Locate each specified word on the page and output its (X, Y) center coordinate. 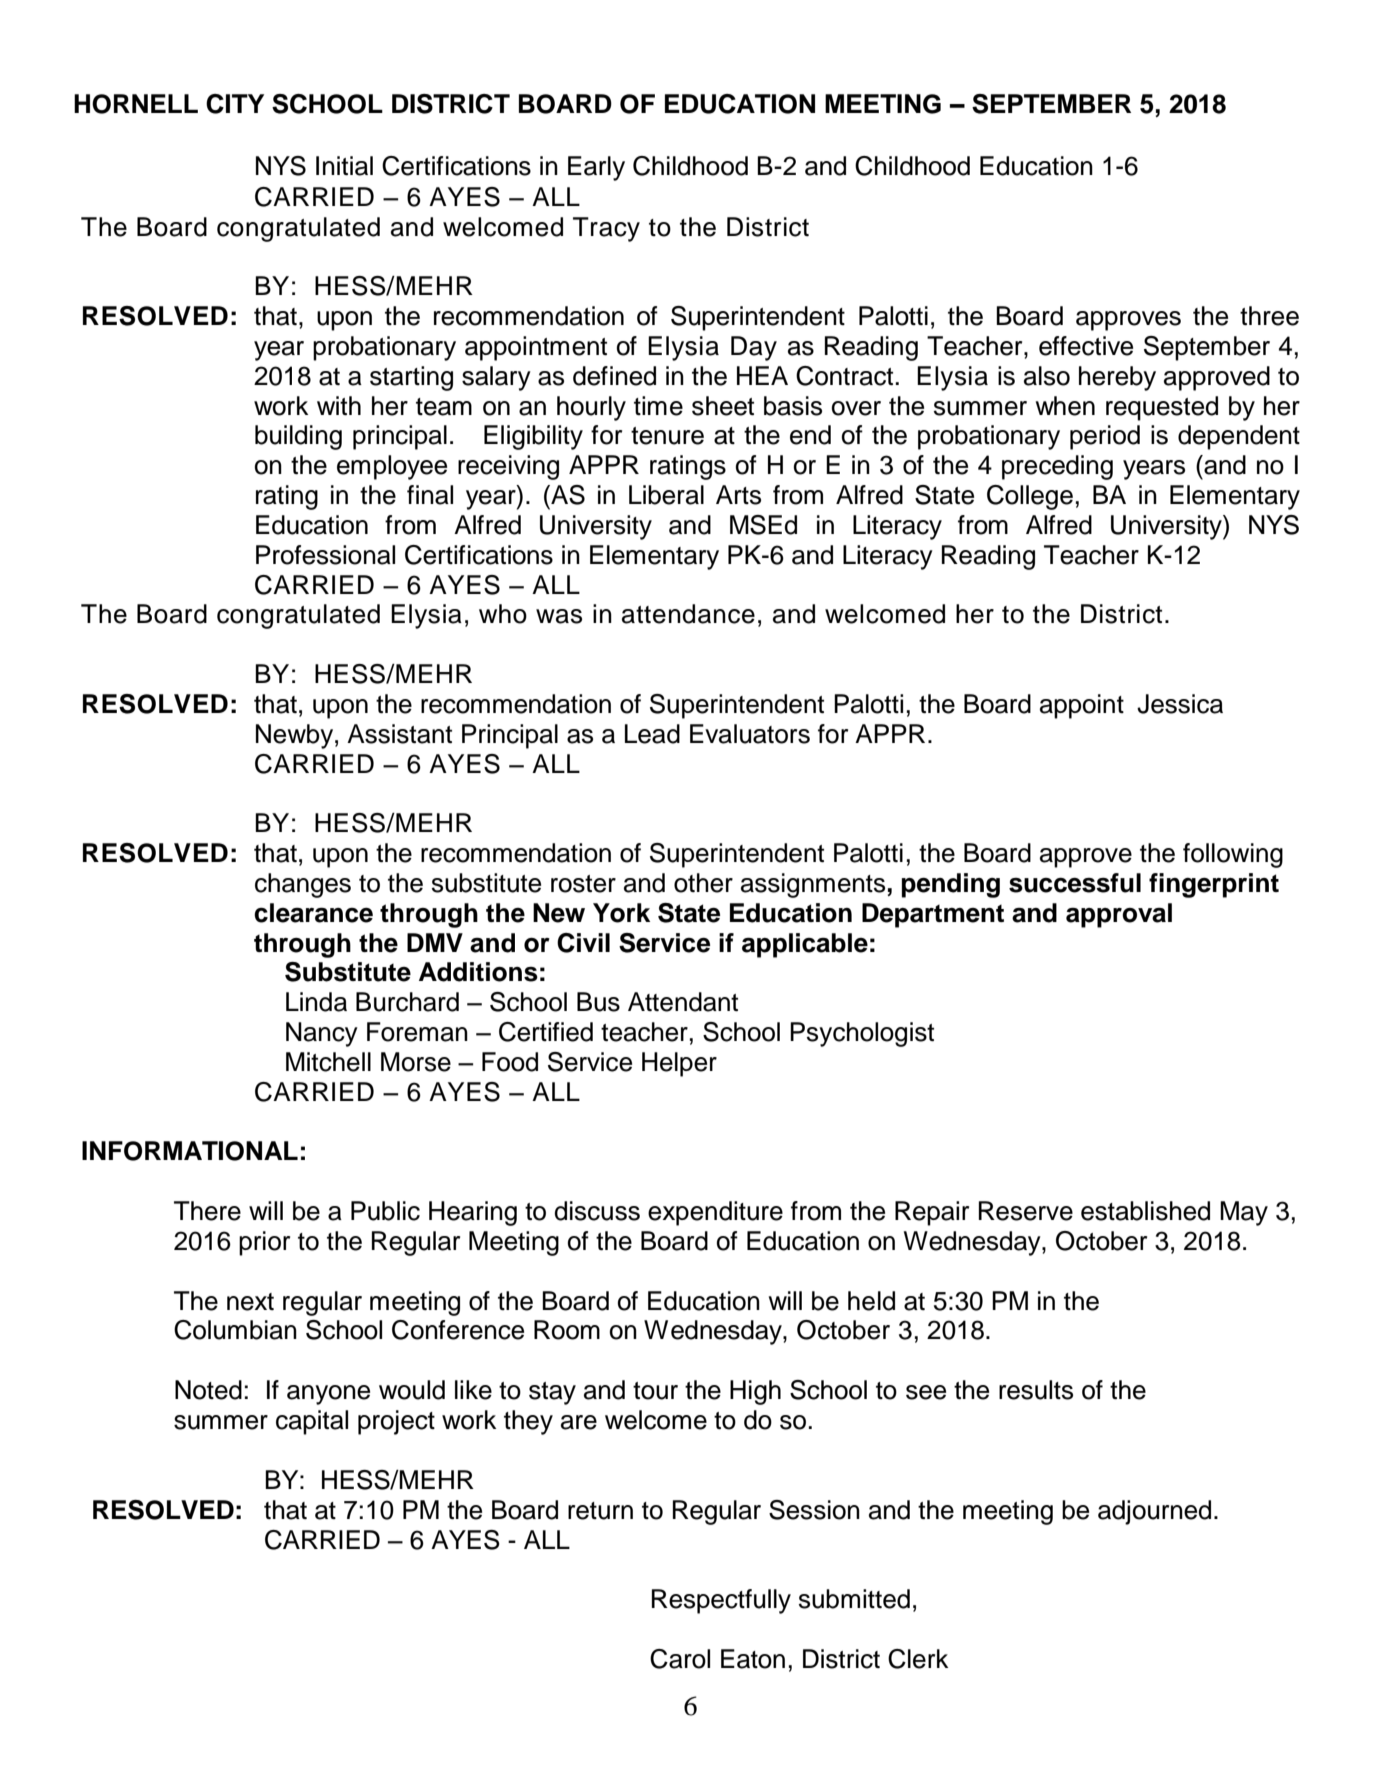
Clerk (918, 1659)
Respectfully (721, 1601)
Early (596, 168)
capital (312, 1422)
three (1269, 316)
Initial (344, 166)
